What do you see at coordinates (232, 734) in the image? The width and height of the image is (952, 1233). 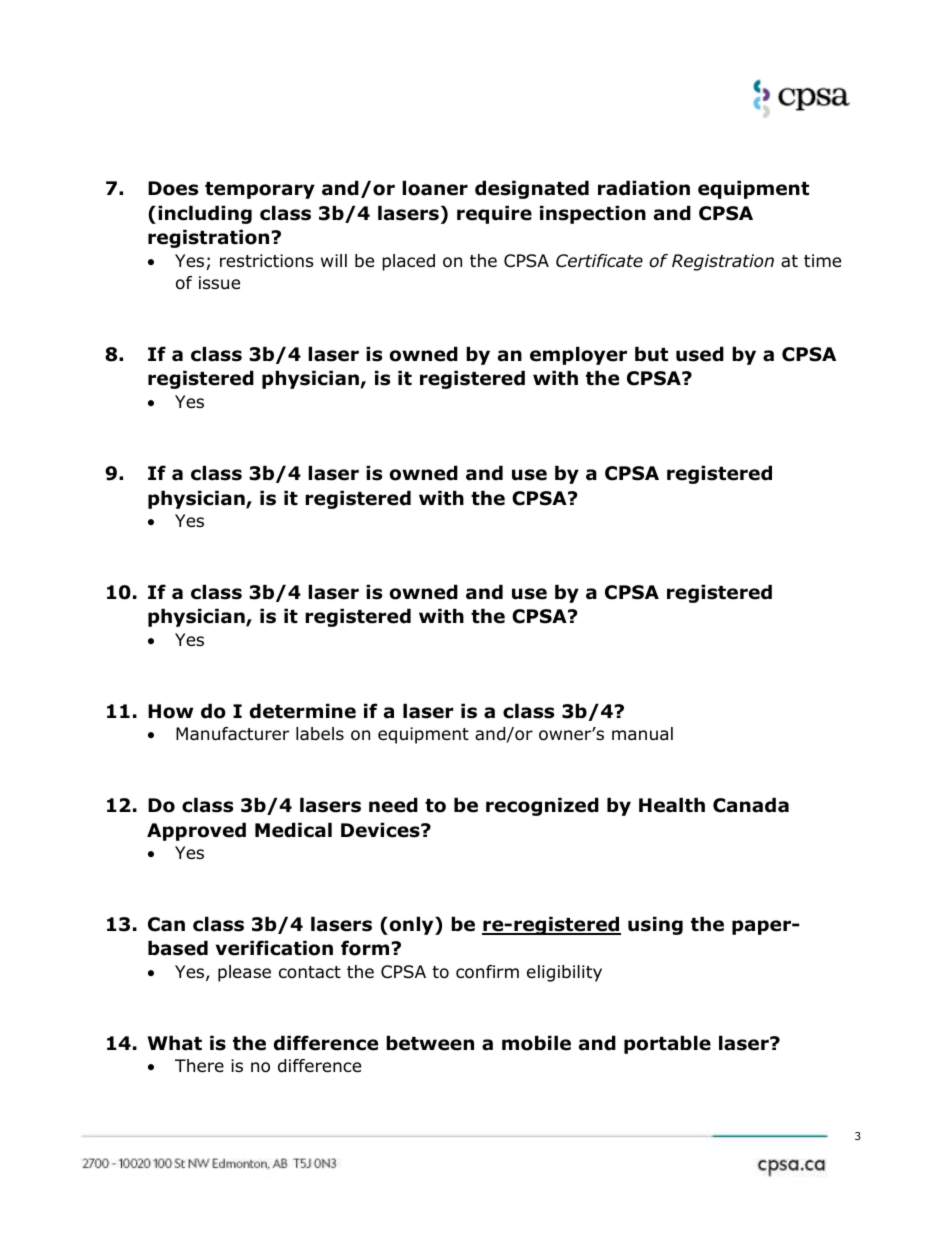 I see `Manufacturer` at bounding box center [232, 734].
